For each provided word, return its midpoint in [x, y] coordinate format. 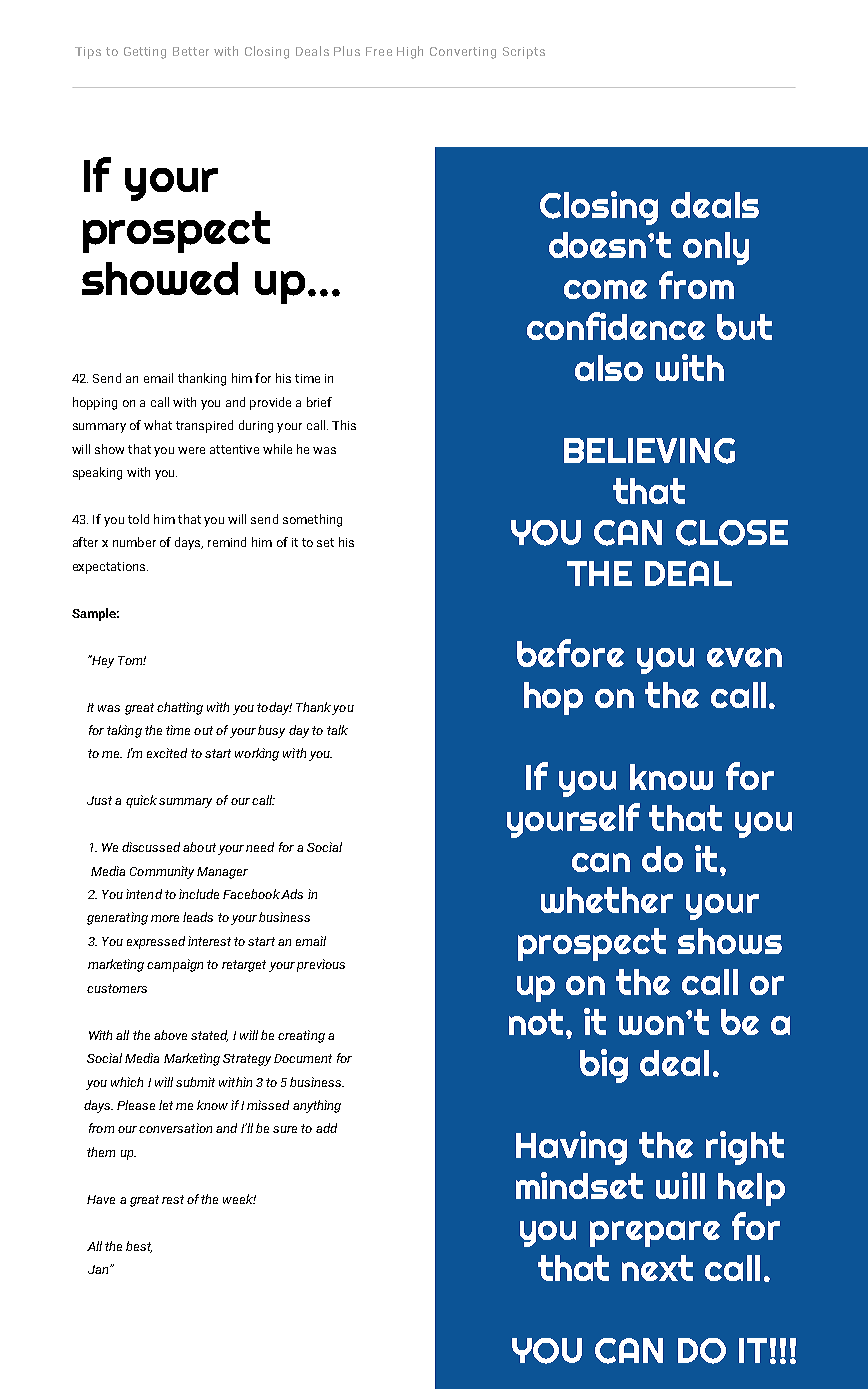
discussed [151, 847]
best [139, 1247]
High [410, 52]
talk [337, 730]
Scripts [524, 53]
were [191, 450]
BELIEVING [649, 451]
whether [607, 900]
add [326, 1128]
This [344, 425]
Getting [145, 53]
